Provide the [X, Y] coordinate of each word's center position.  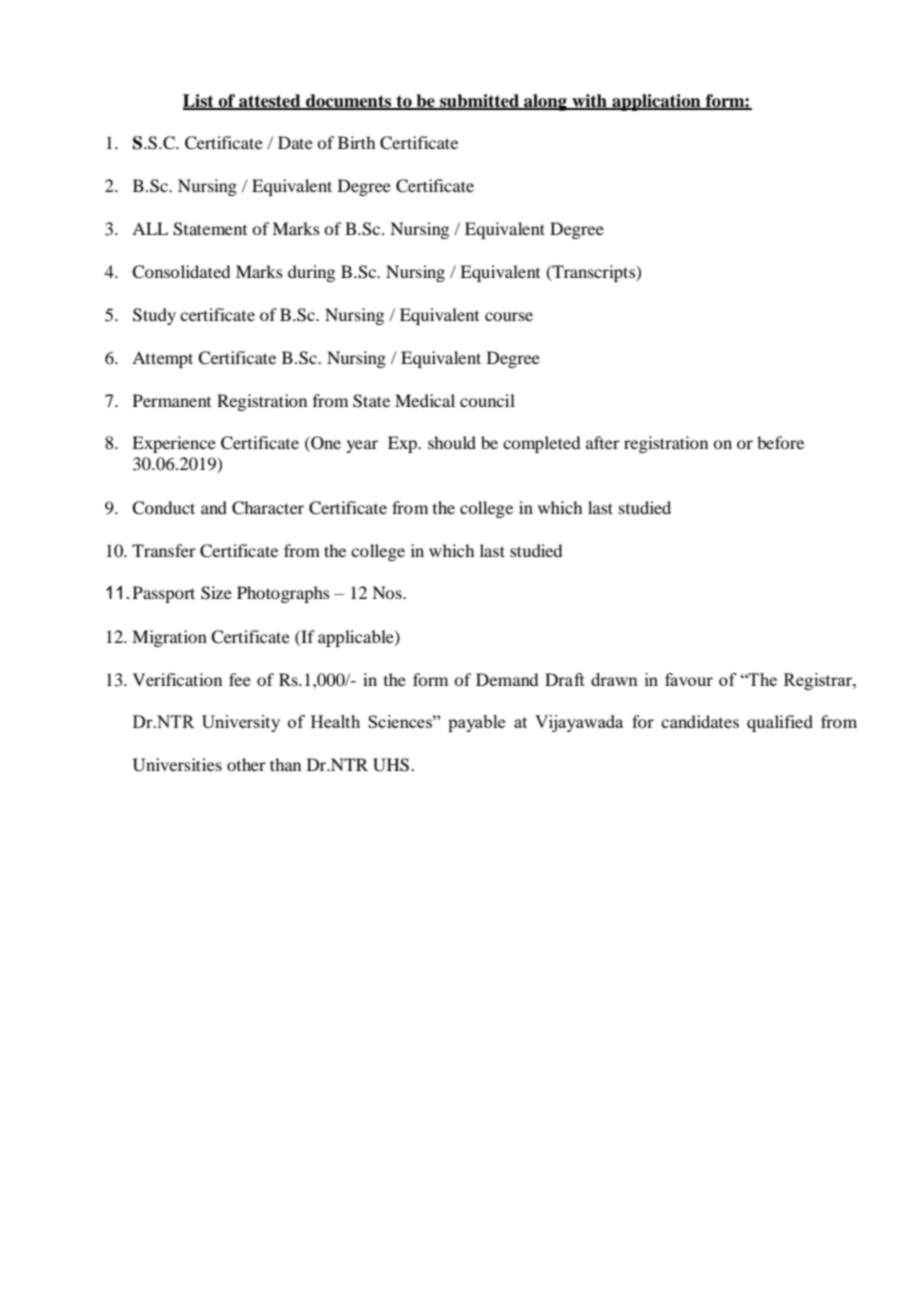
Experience [174, 444]
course [509, 316]
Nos [388, 592]
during [311, 273]
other [246, 764]
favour [689, 679]
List [199, 101]
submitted [480, 101]
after [603, 442]
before [780, 442]
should [452, 442]
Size [216, 593]
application [656, 102]
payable [476, 723]
